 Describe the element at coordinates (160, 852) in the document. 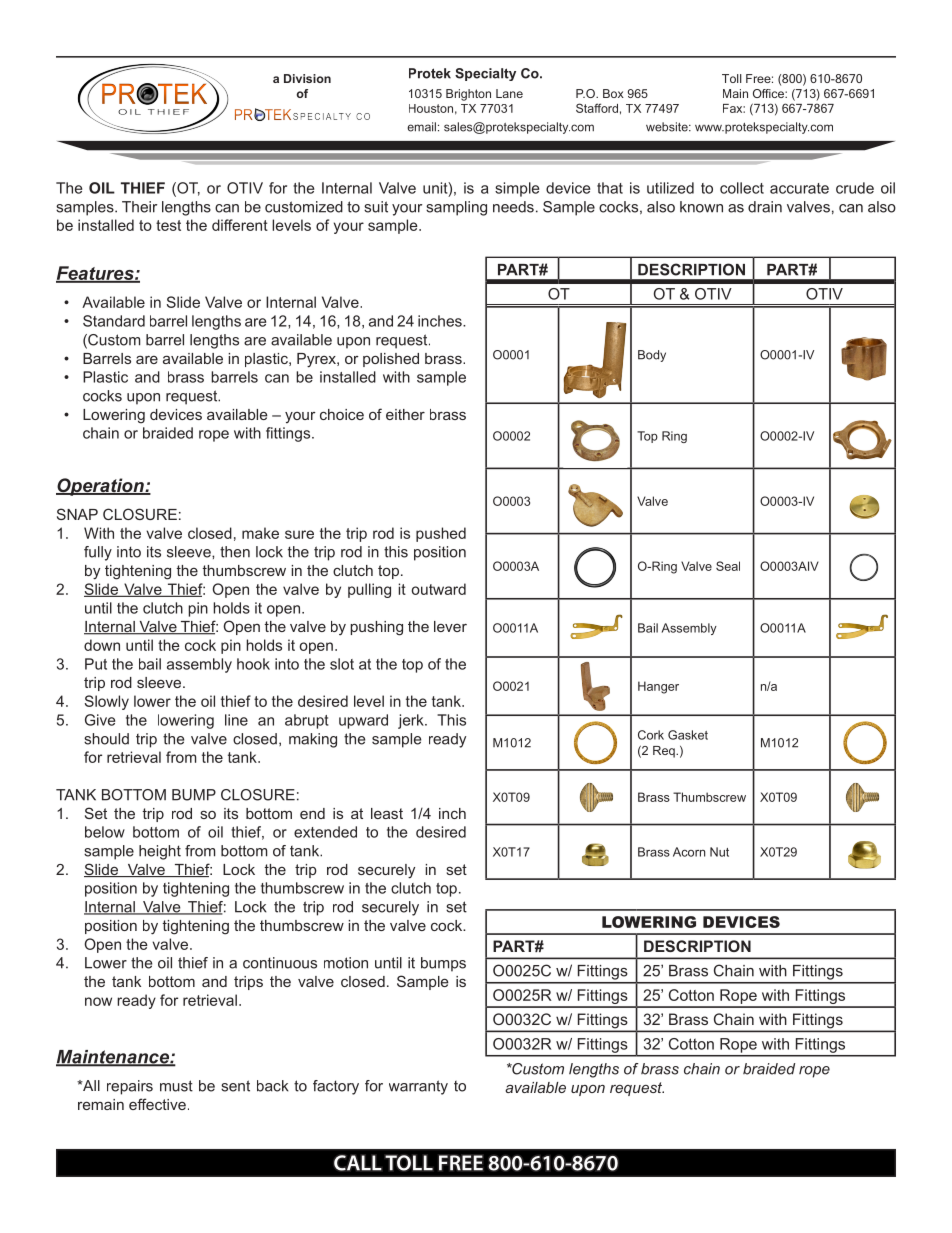

I see `height` at that location.
